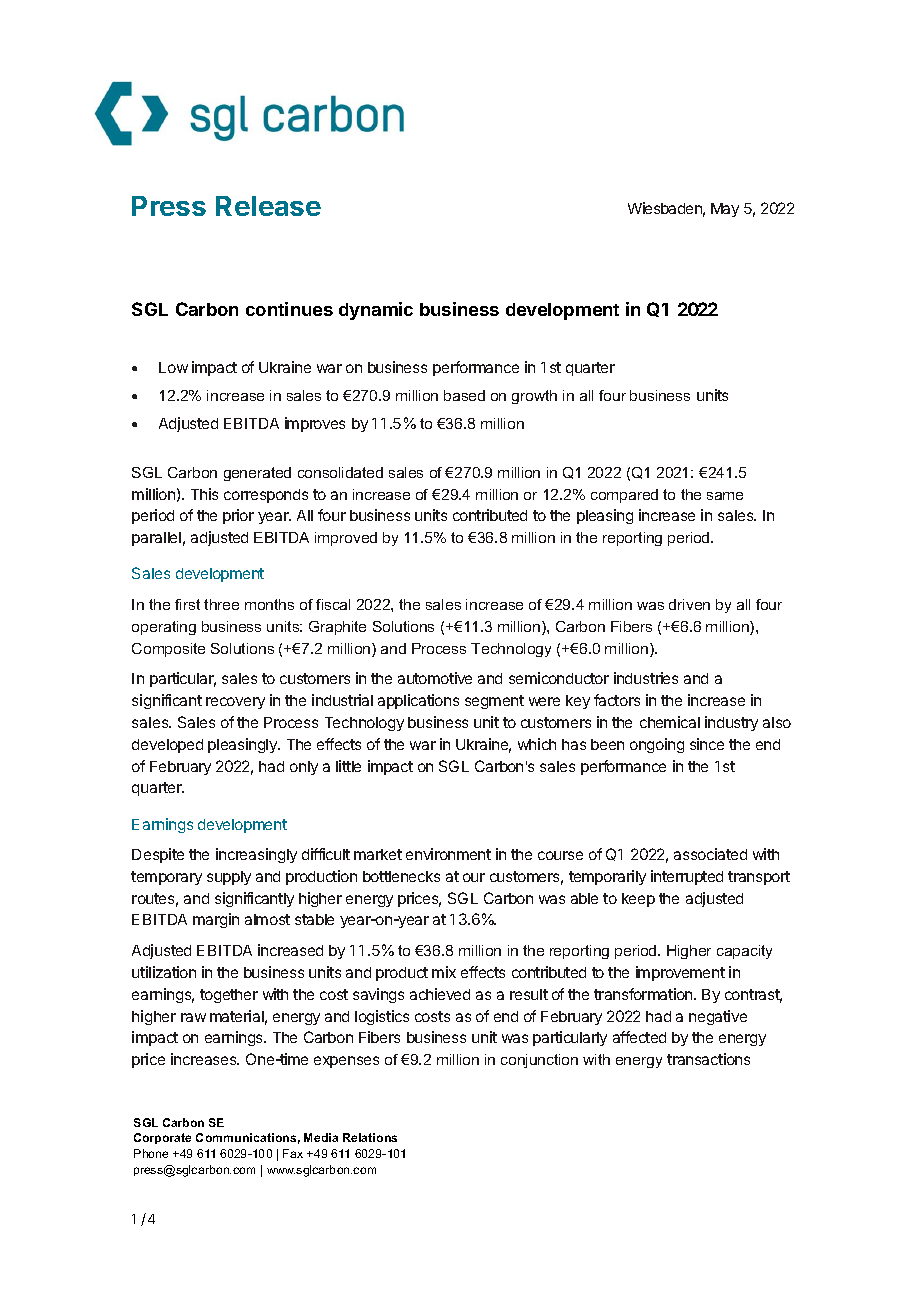  What do you see at coordinates (725, 496) in the screenshot?
I see `same` at bounding box center [725, 496].
